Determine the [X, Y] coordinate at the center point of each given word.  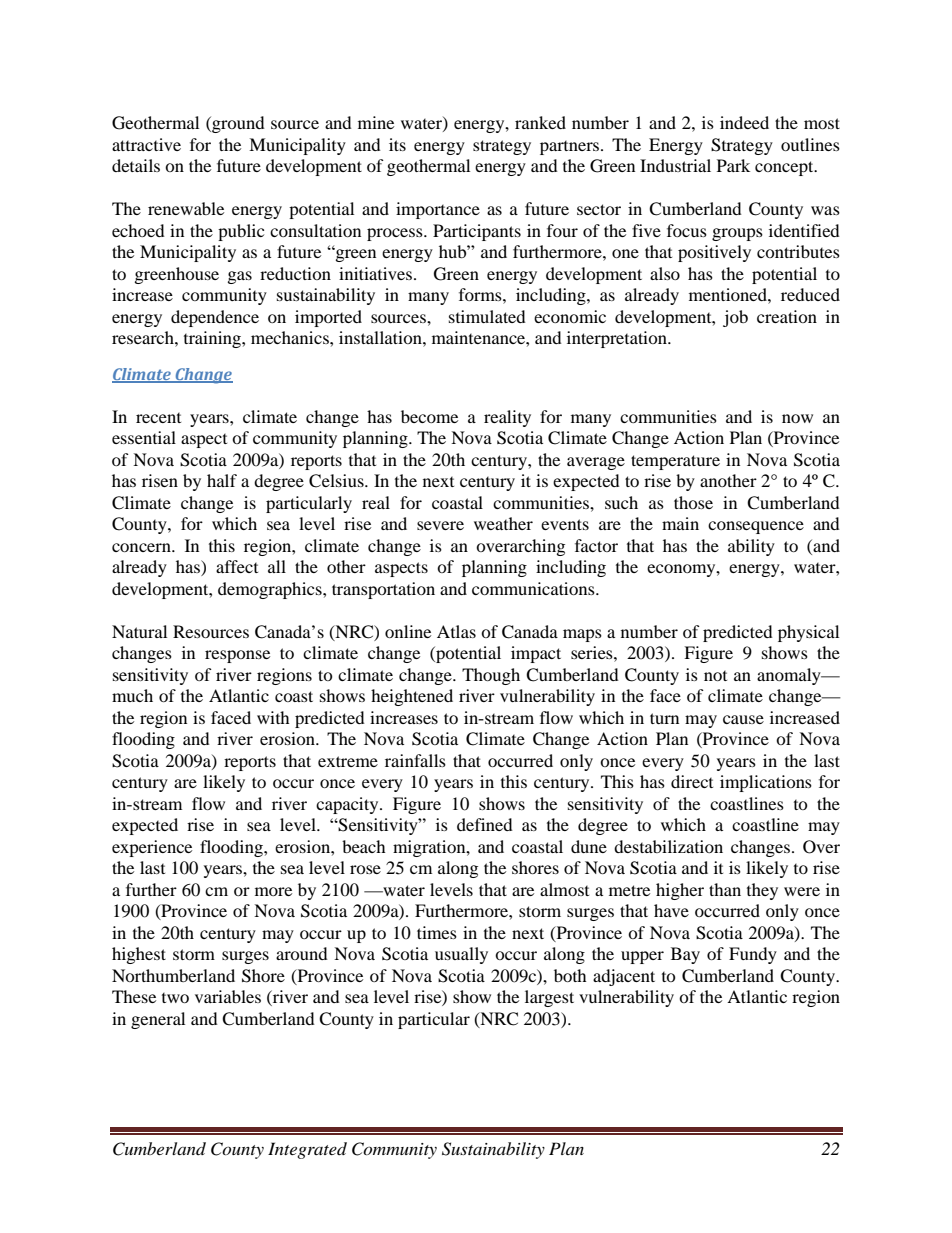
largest [549, 998]
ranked [540, 122]
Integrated [307, 1150]
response [237, 656]
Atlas [456, 631]
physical [808, 633]
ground [237, 124]
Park [733, 165]
